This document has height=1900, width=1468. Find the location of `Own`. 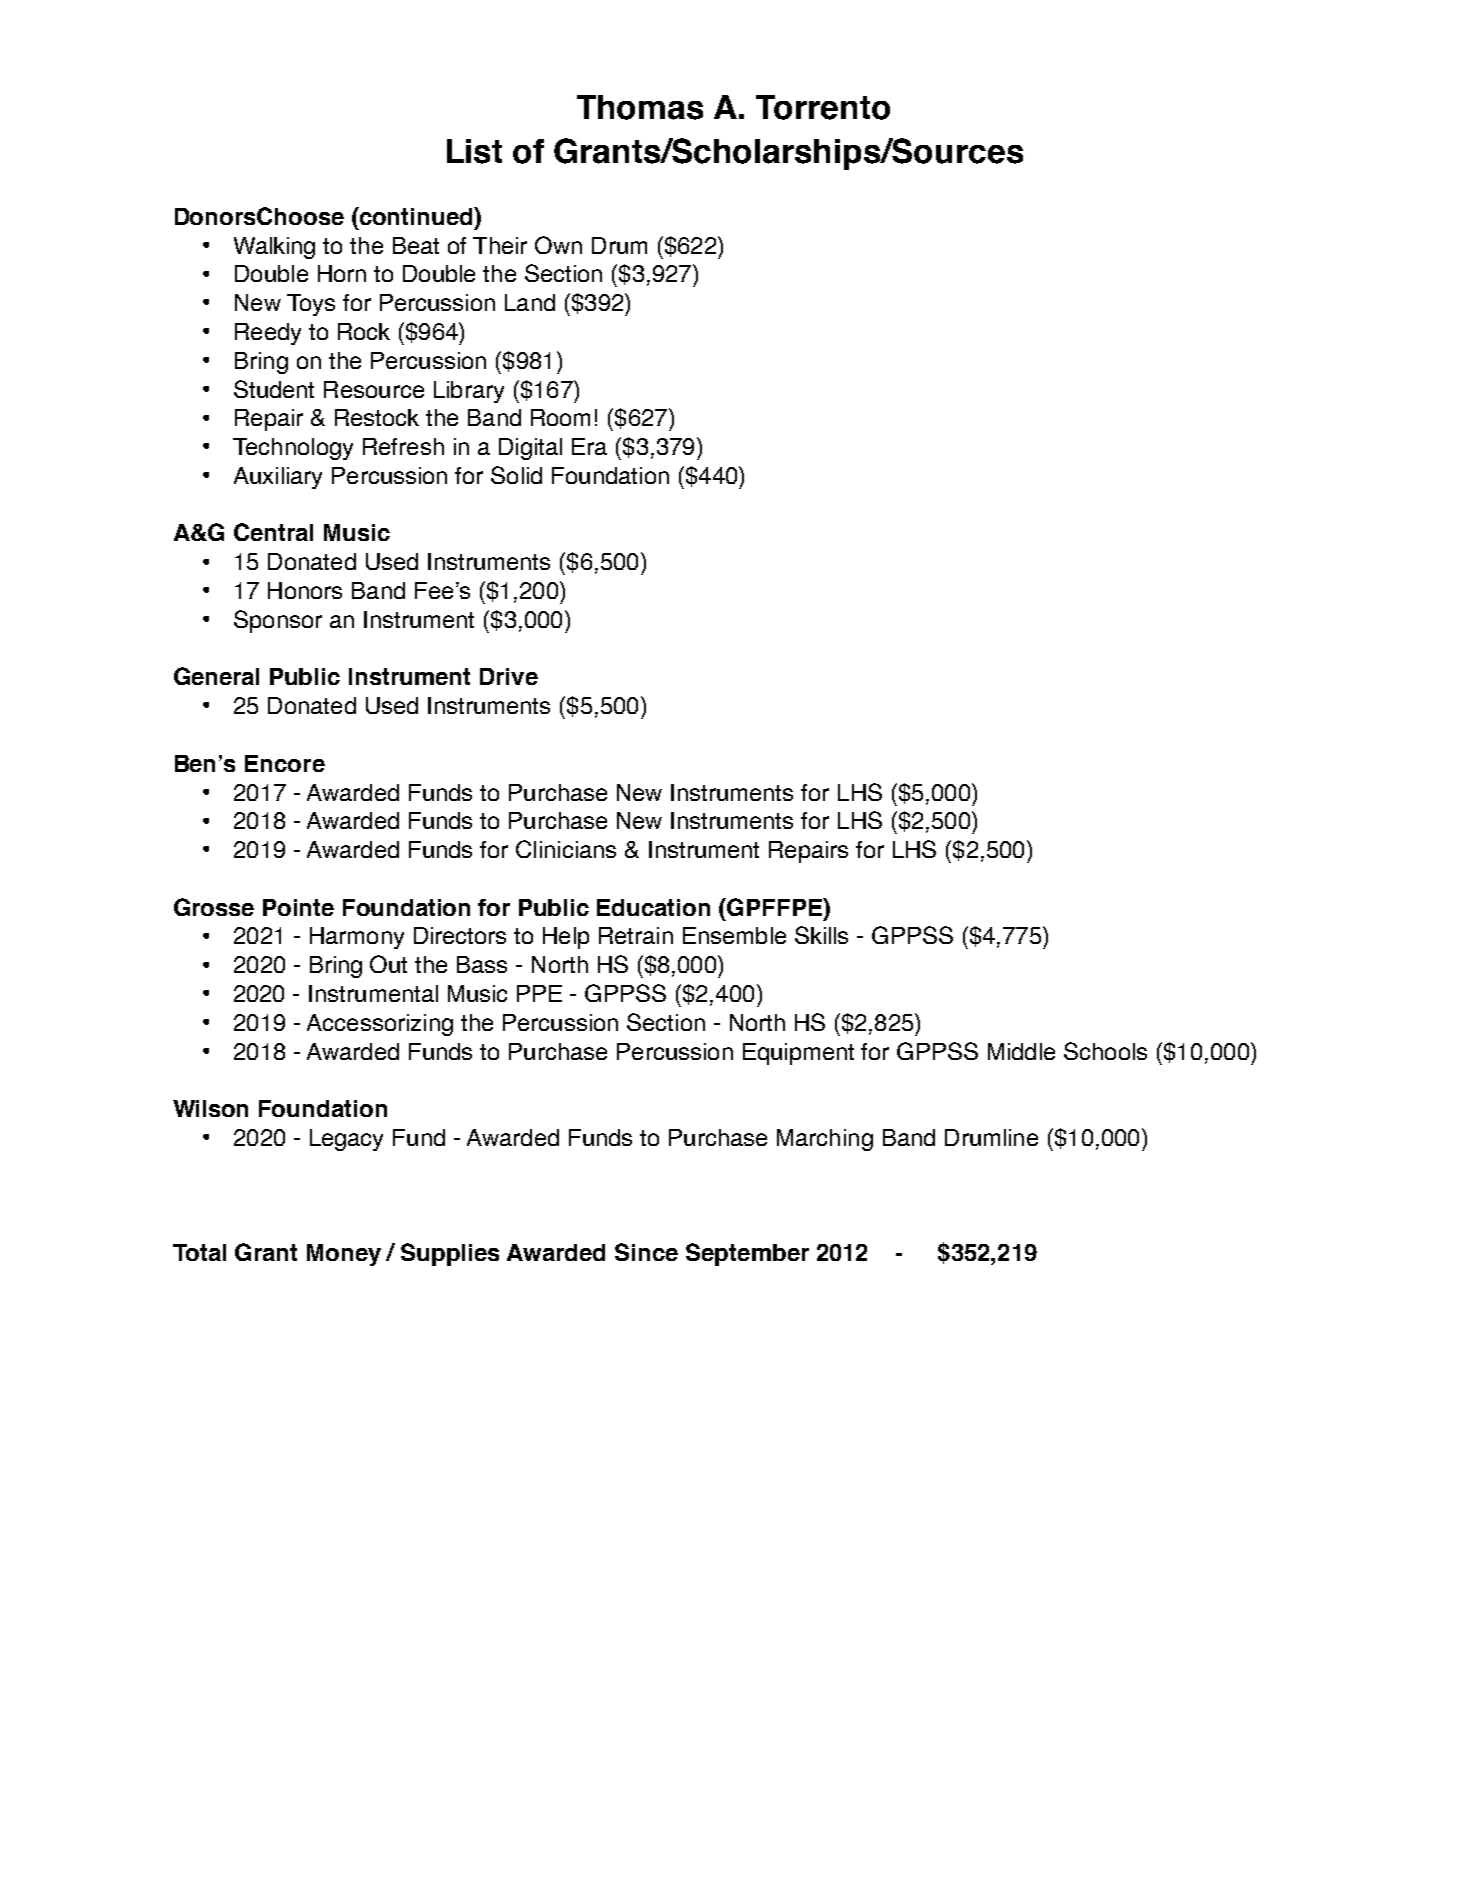

Own is located at coordinates (558, 245).
